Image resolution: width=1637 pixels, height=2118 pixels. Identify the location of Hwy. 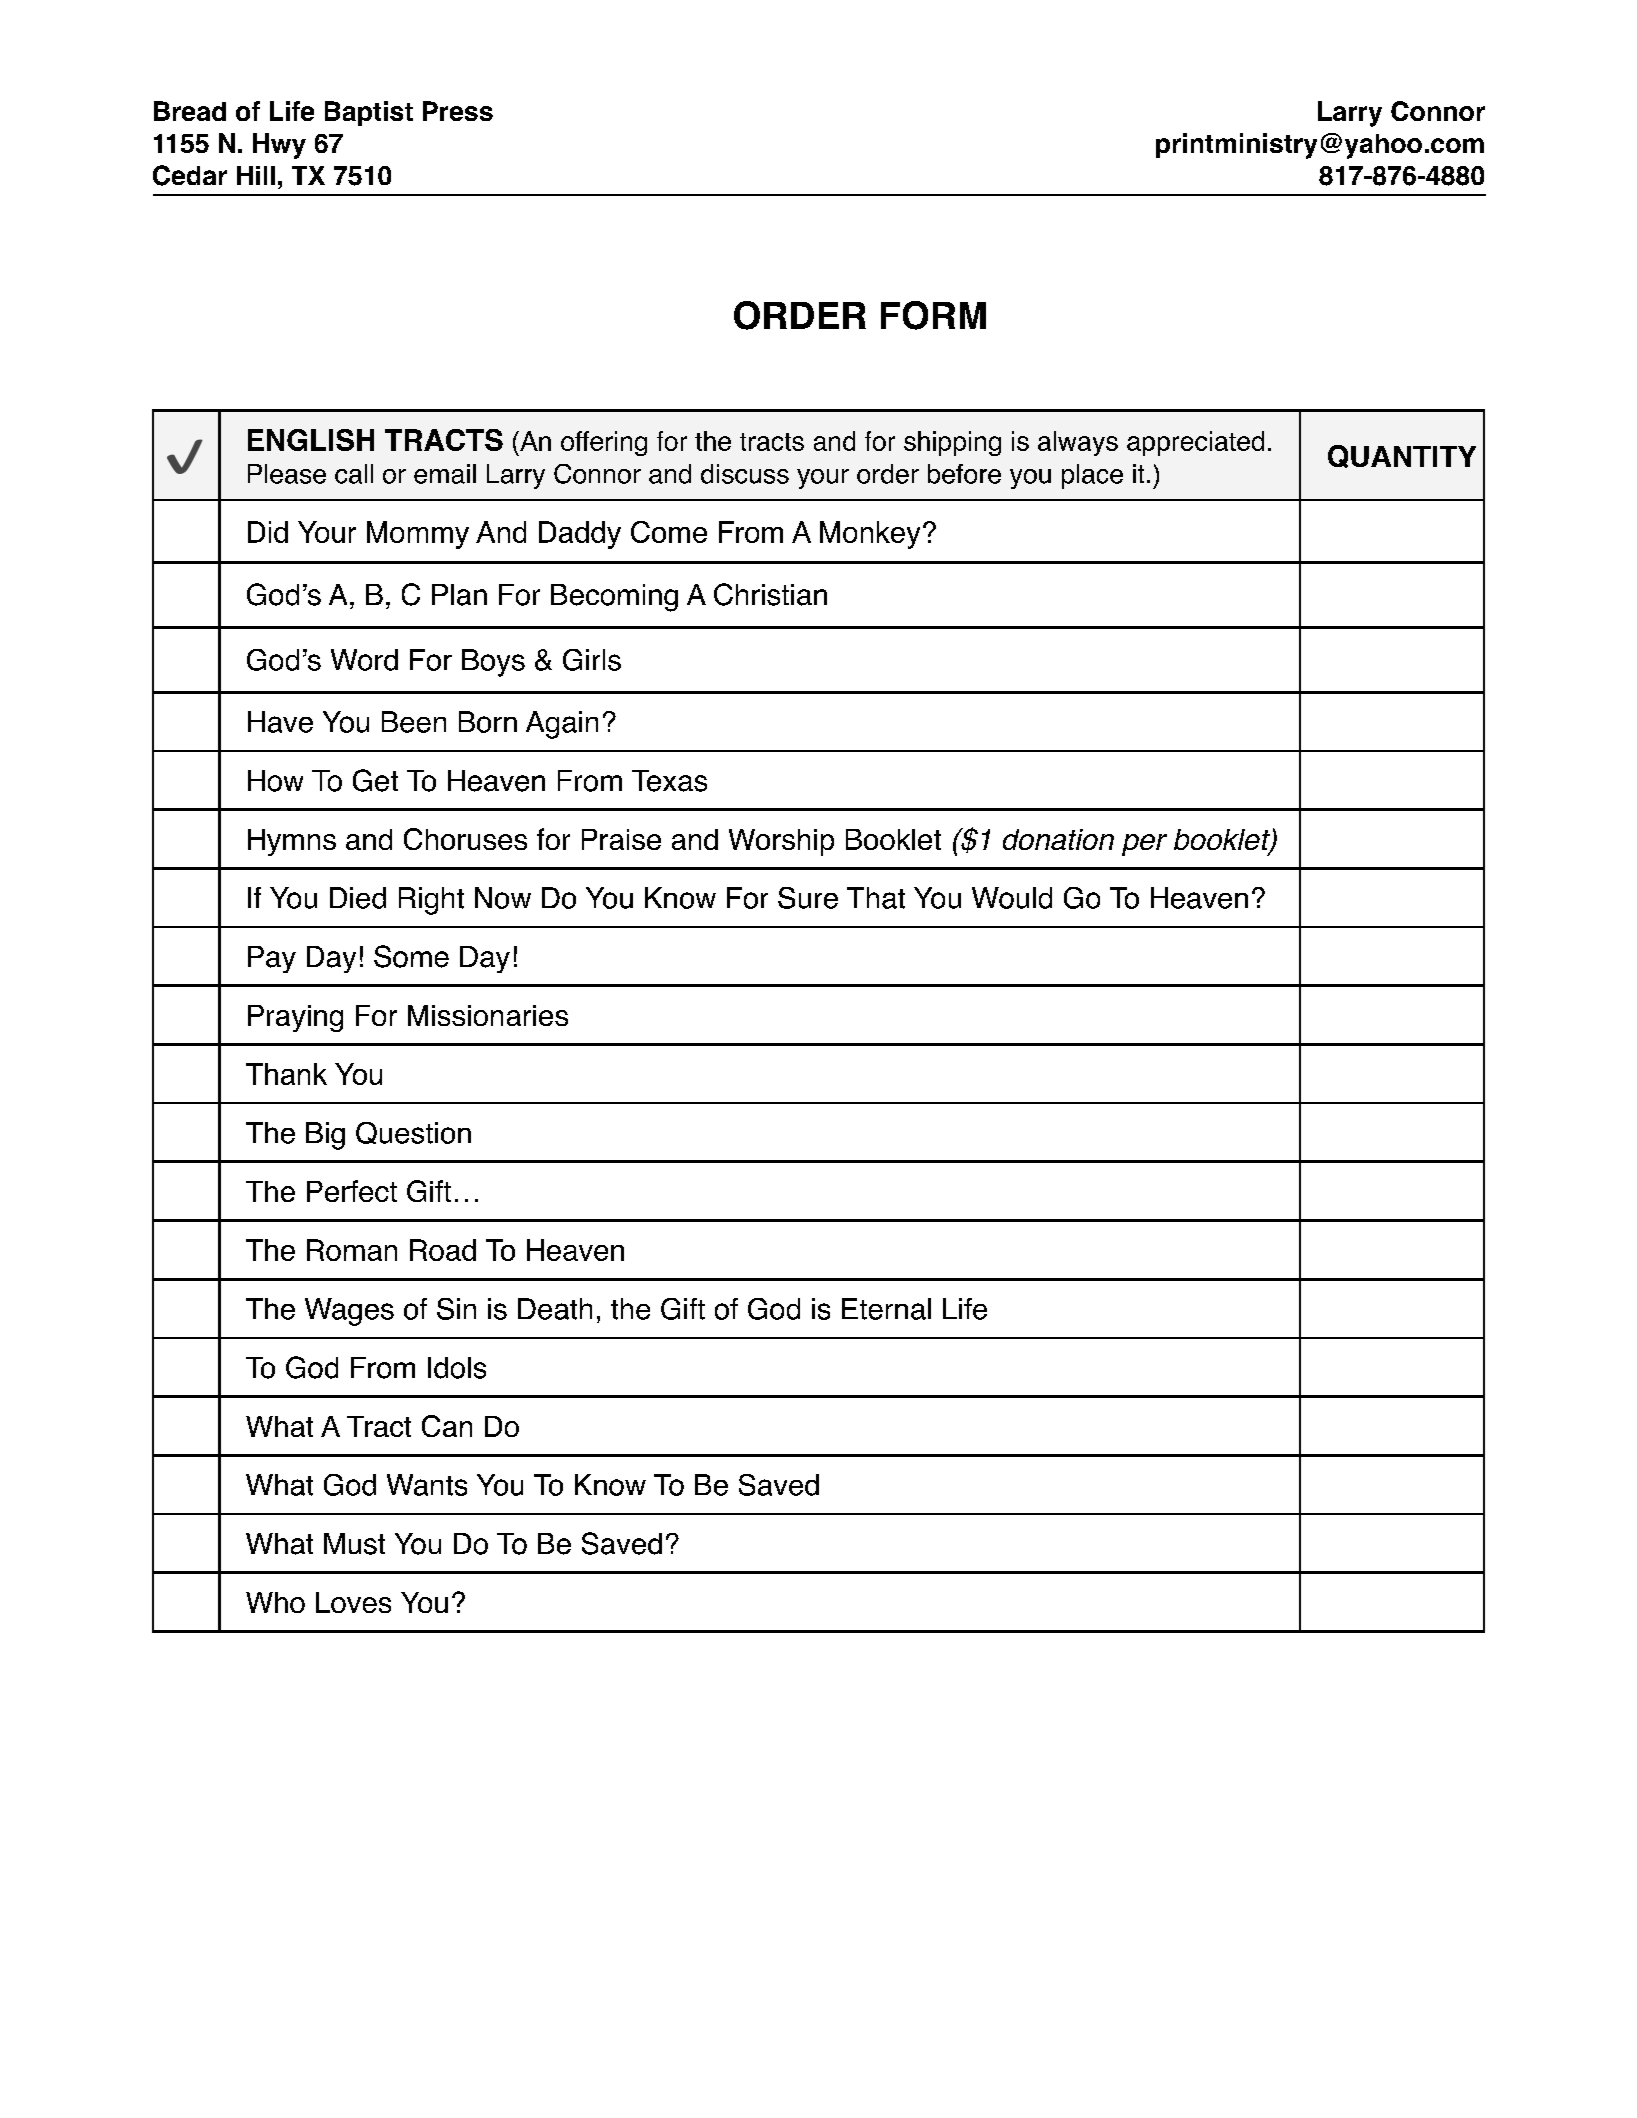
(279, 146).
